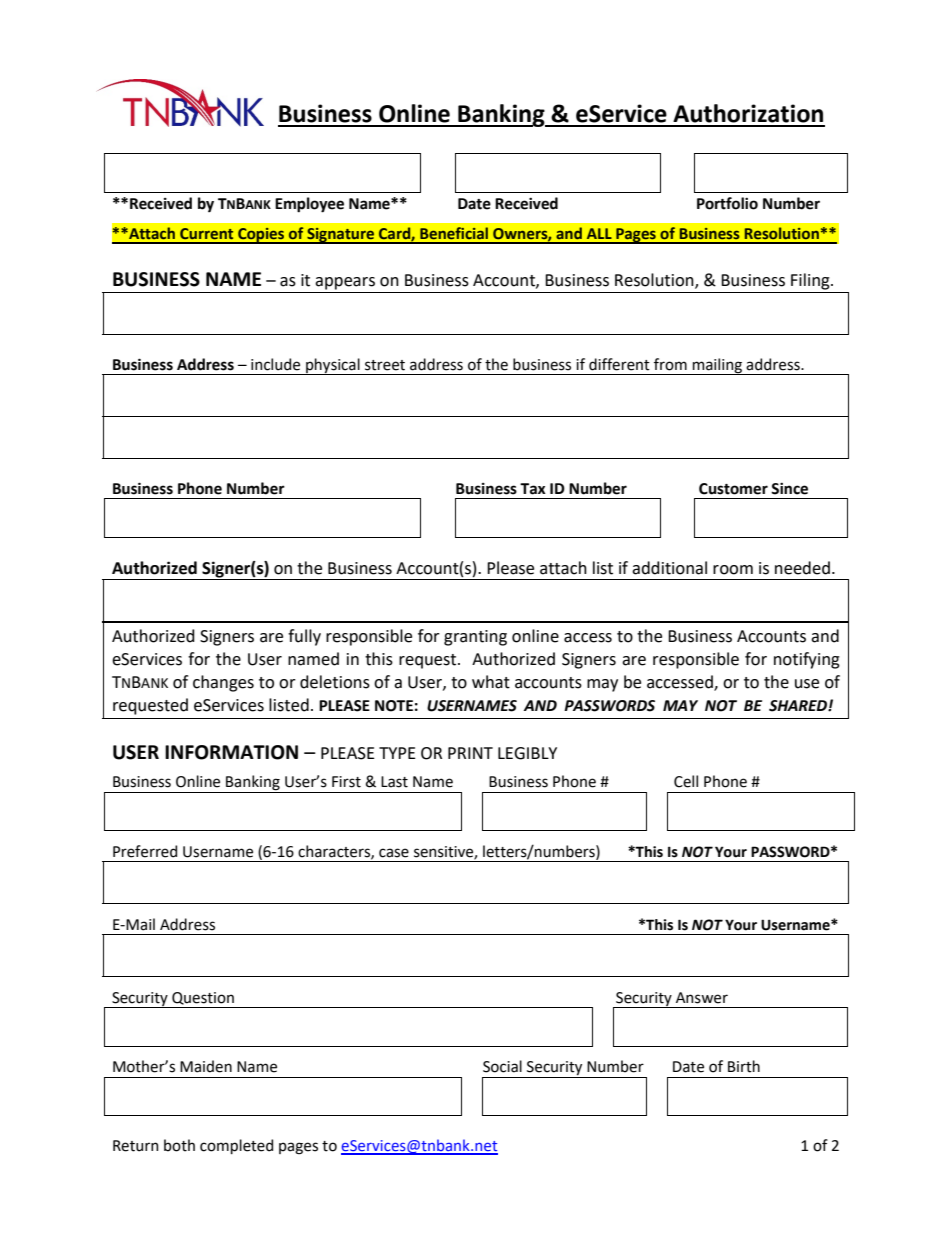  What do you see at coordinates (341, 235) in the screenshot?
I see `Signature` at bounding box center [341, 235].
